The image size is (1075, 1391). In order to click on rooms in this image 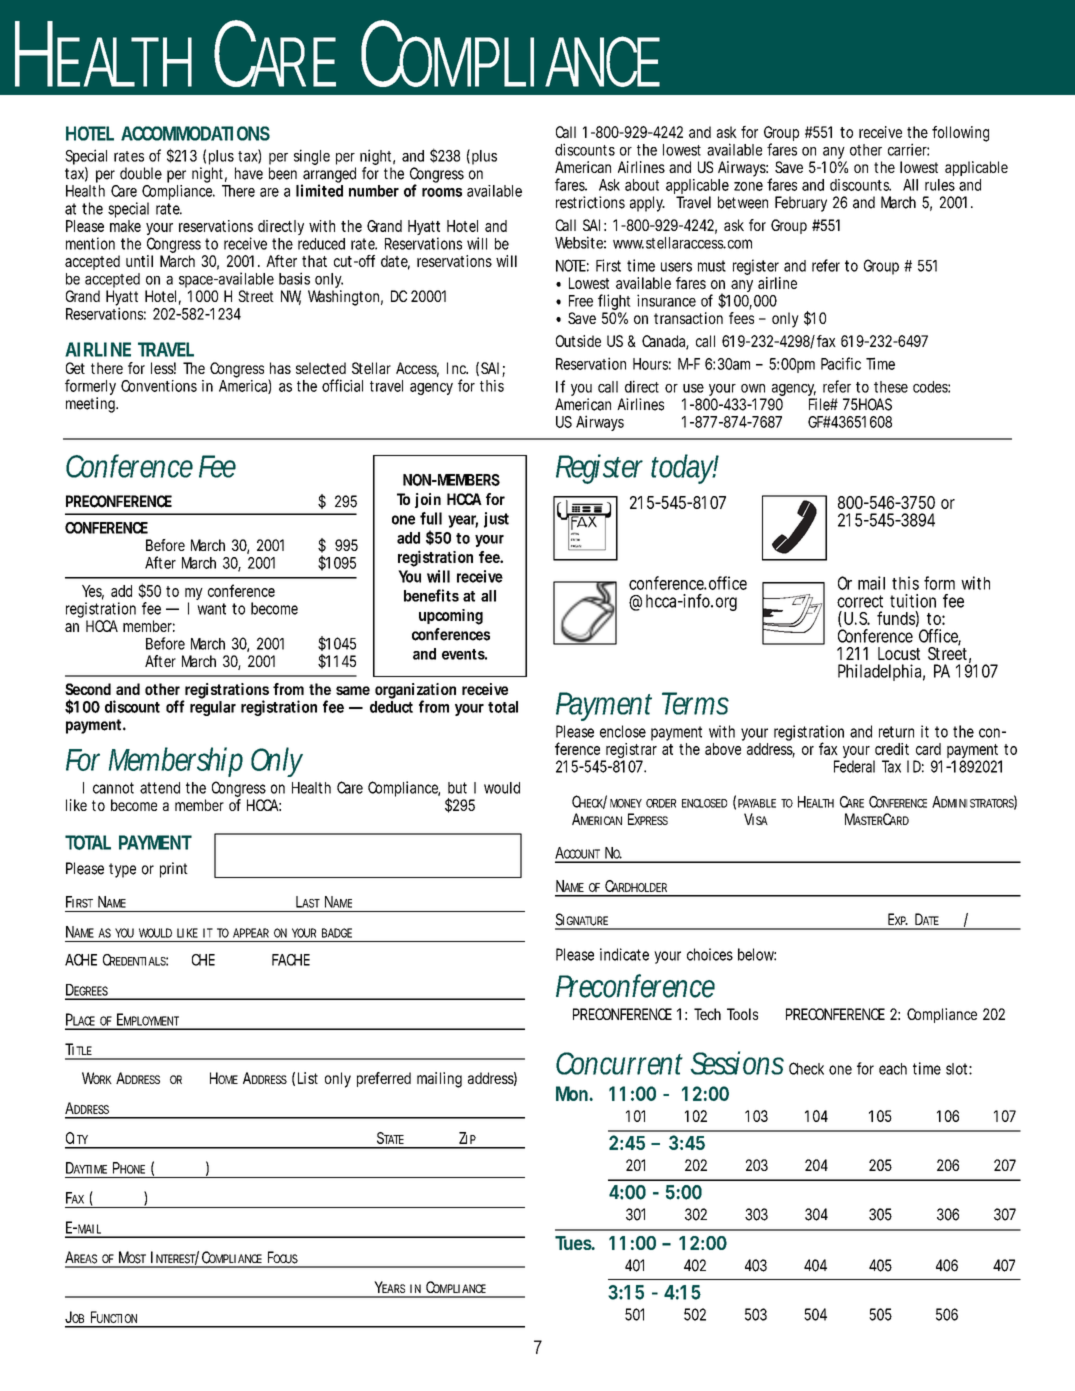, I will do `click(442, 192)`.
